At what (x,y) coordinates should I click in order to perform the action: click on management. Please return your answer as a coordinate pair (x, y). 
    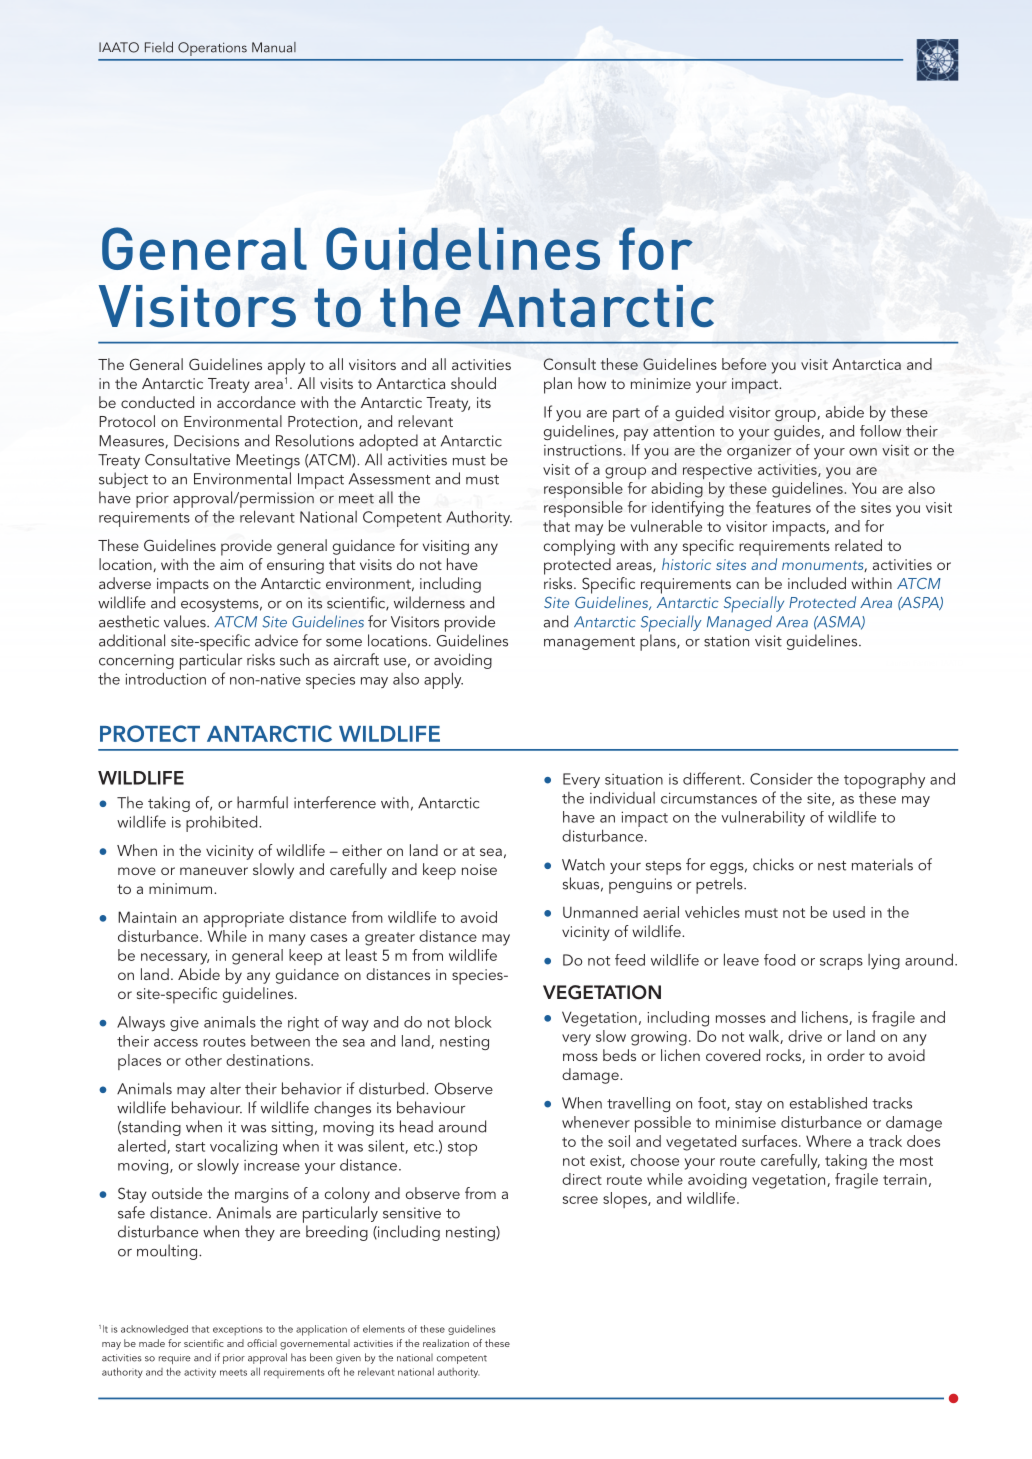
    Looking at the image, I should click on (589, 643).
